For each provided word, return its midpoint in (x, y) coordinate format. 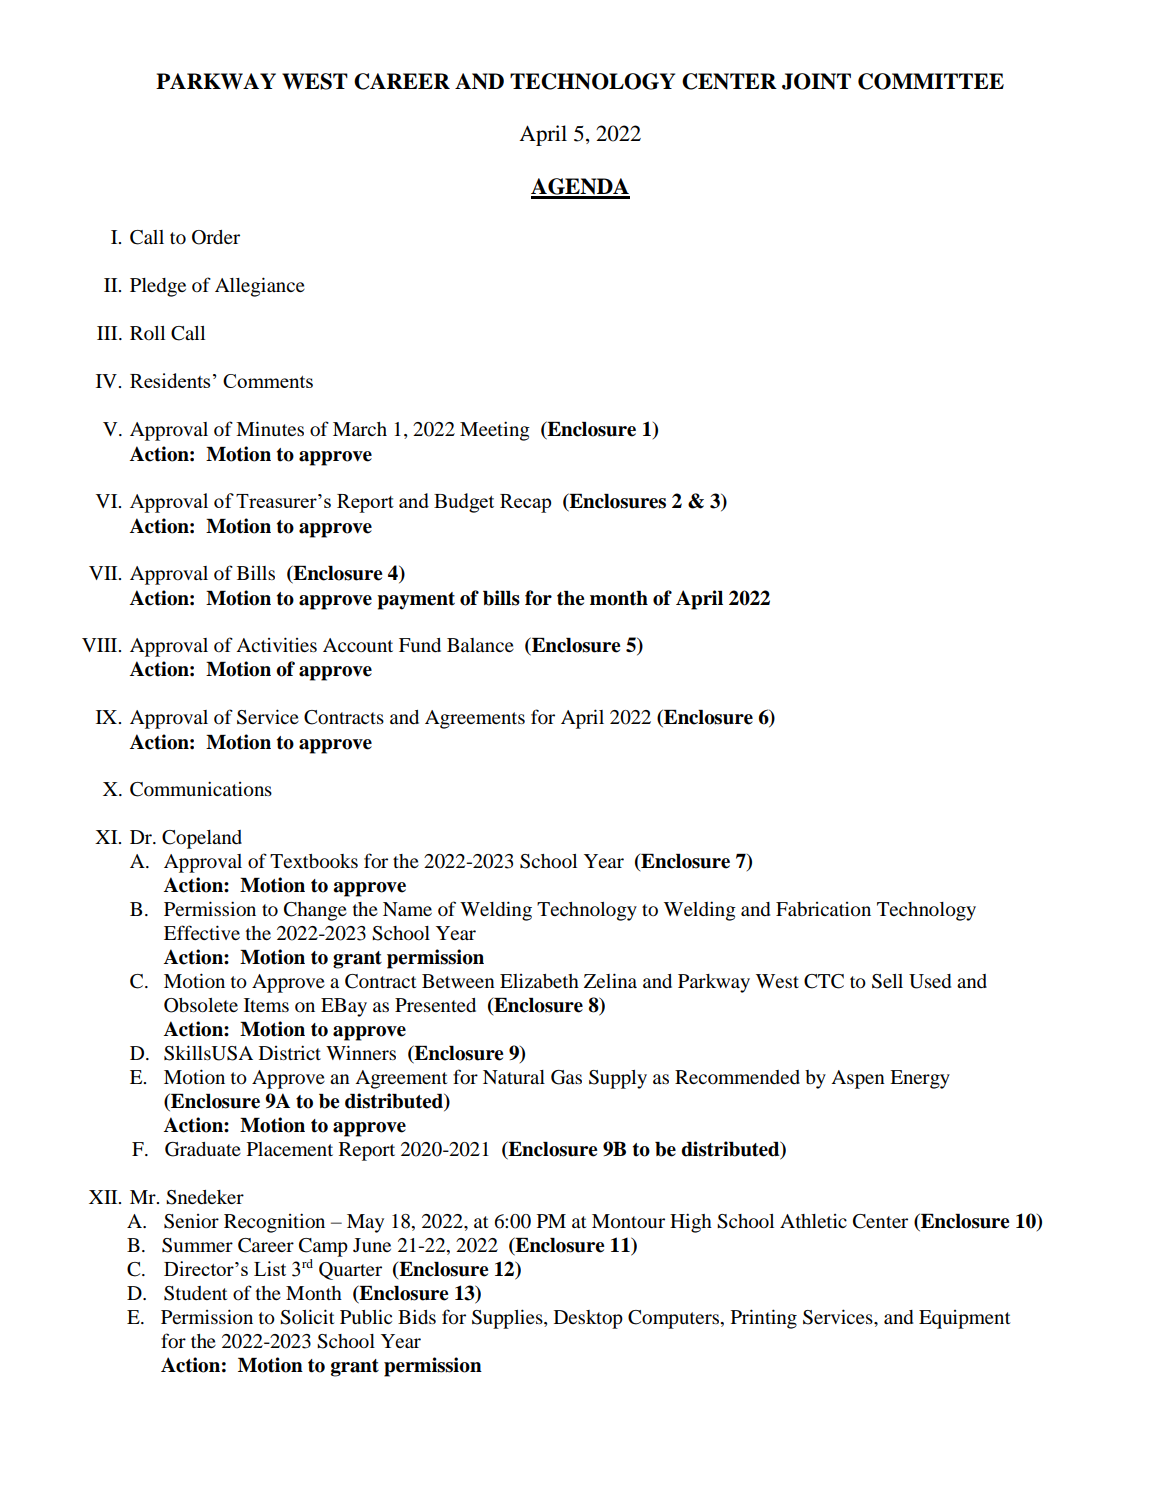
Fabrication (823, 909)
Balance (480, 645)
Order (216, 237)
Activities (276, 644)
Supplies (508, 1319)
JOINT (816, 81)
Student (195, 1293)
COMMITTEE (931, 81)
